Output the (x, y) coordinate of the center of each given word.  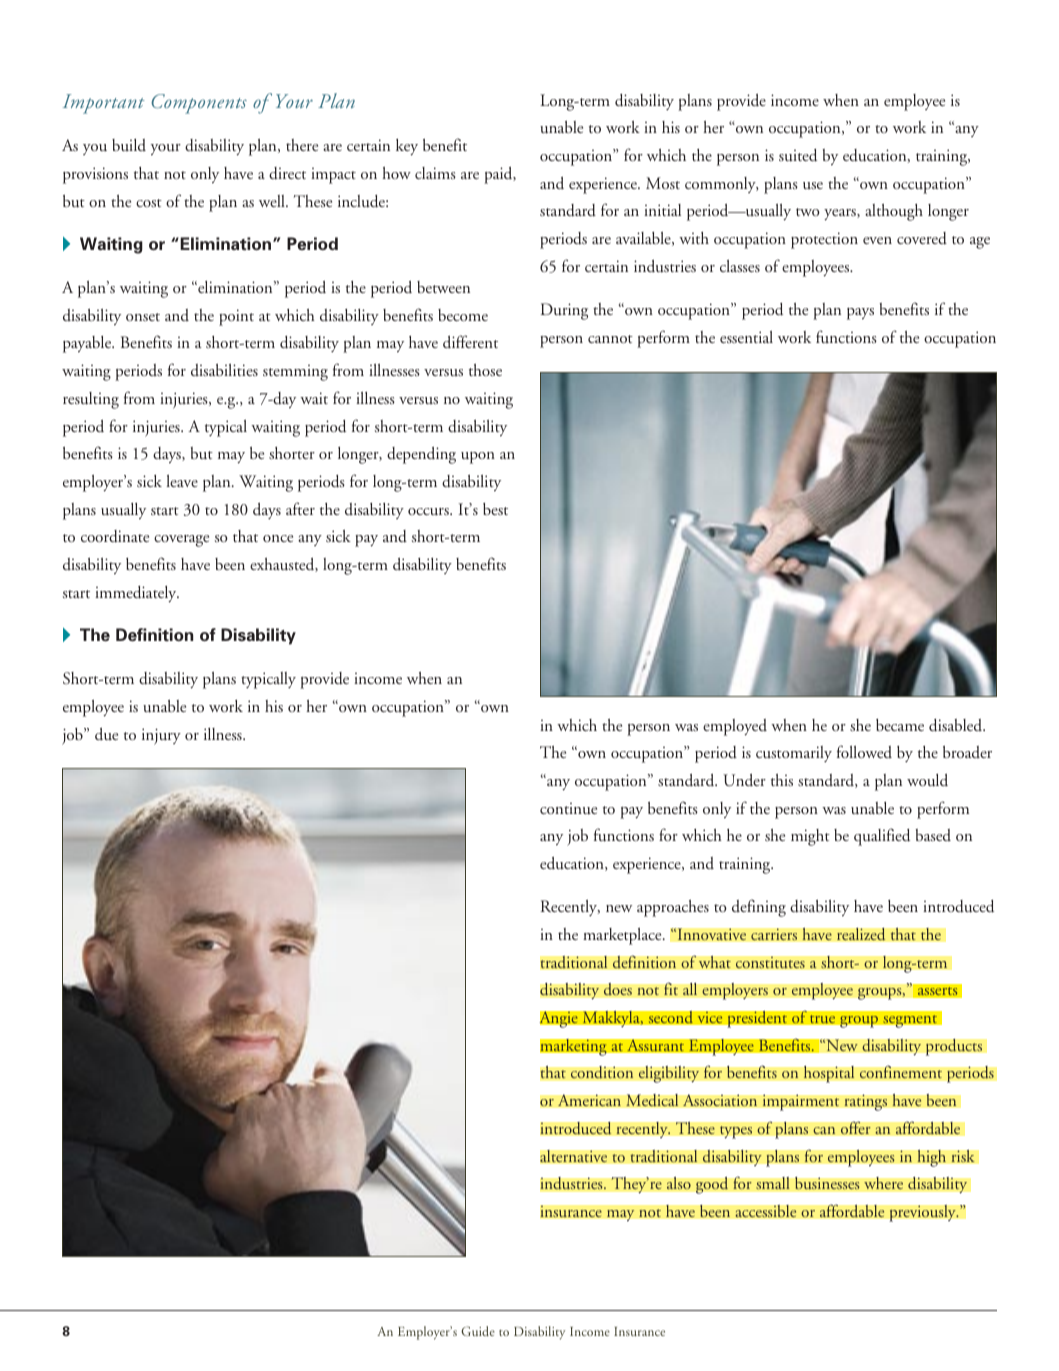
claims (435, 173)
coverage (181, 541)
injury (161, 736)
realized (861, 934)
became (900, 725)
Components (199, 104)
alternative (573, 1156)
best (495, 509)
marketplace (623, 936)
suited (798, 155)
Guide (478, 1331)
